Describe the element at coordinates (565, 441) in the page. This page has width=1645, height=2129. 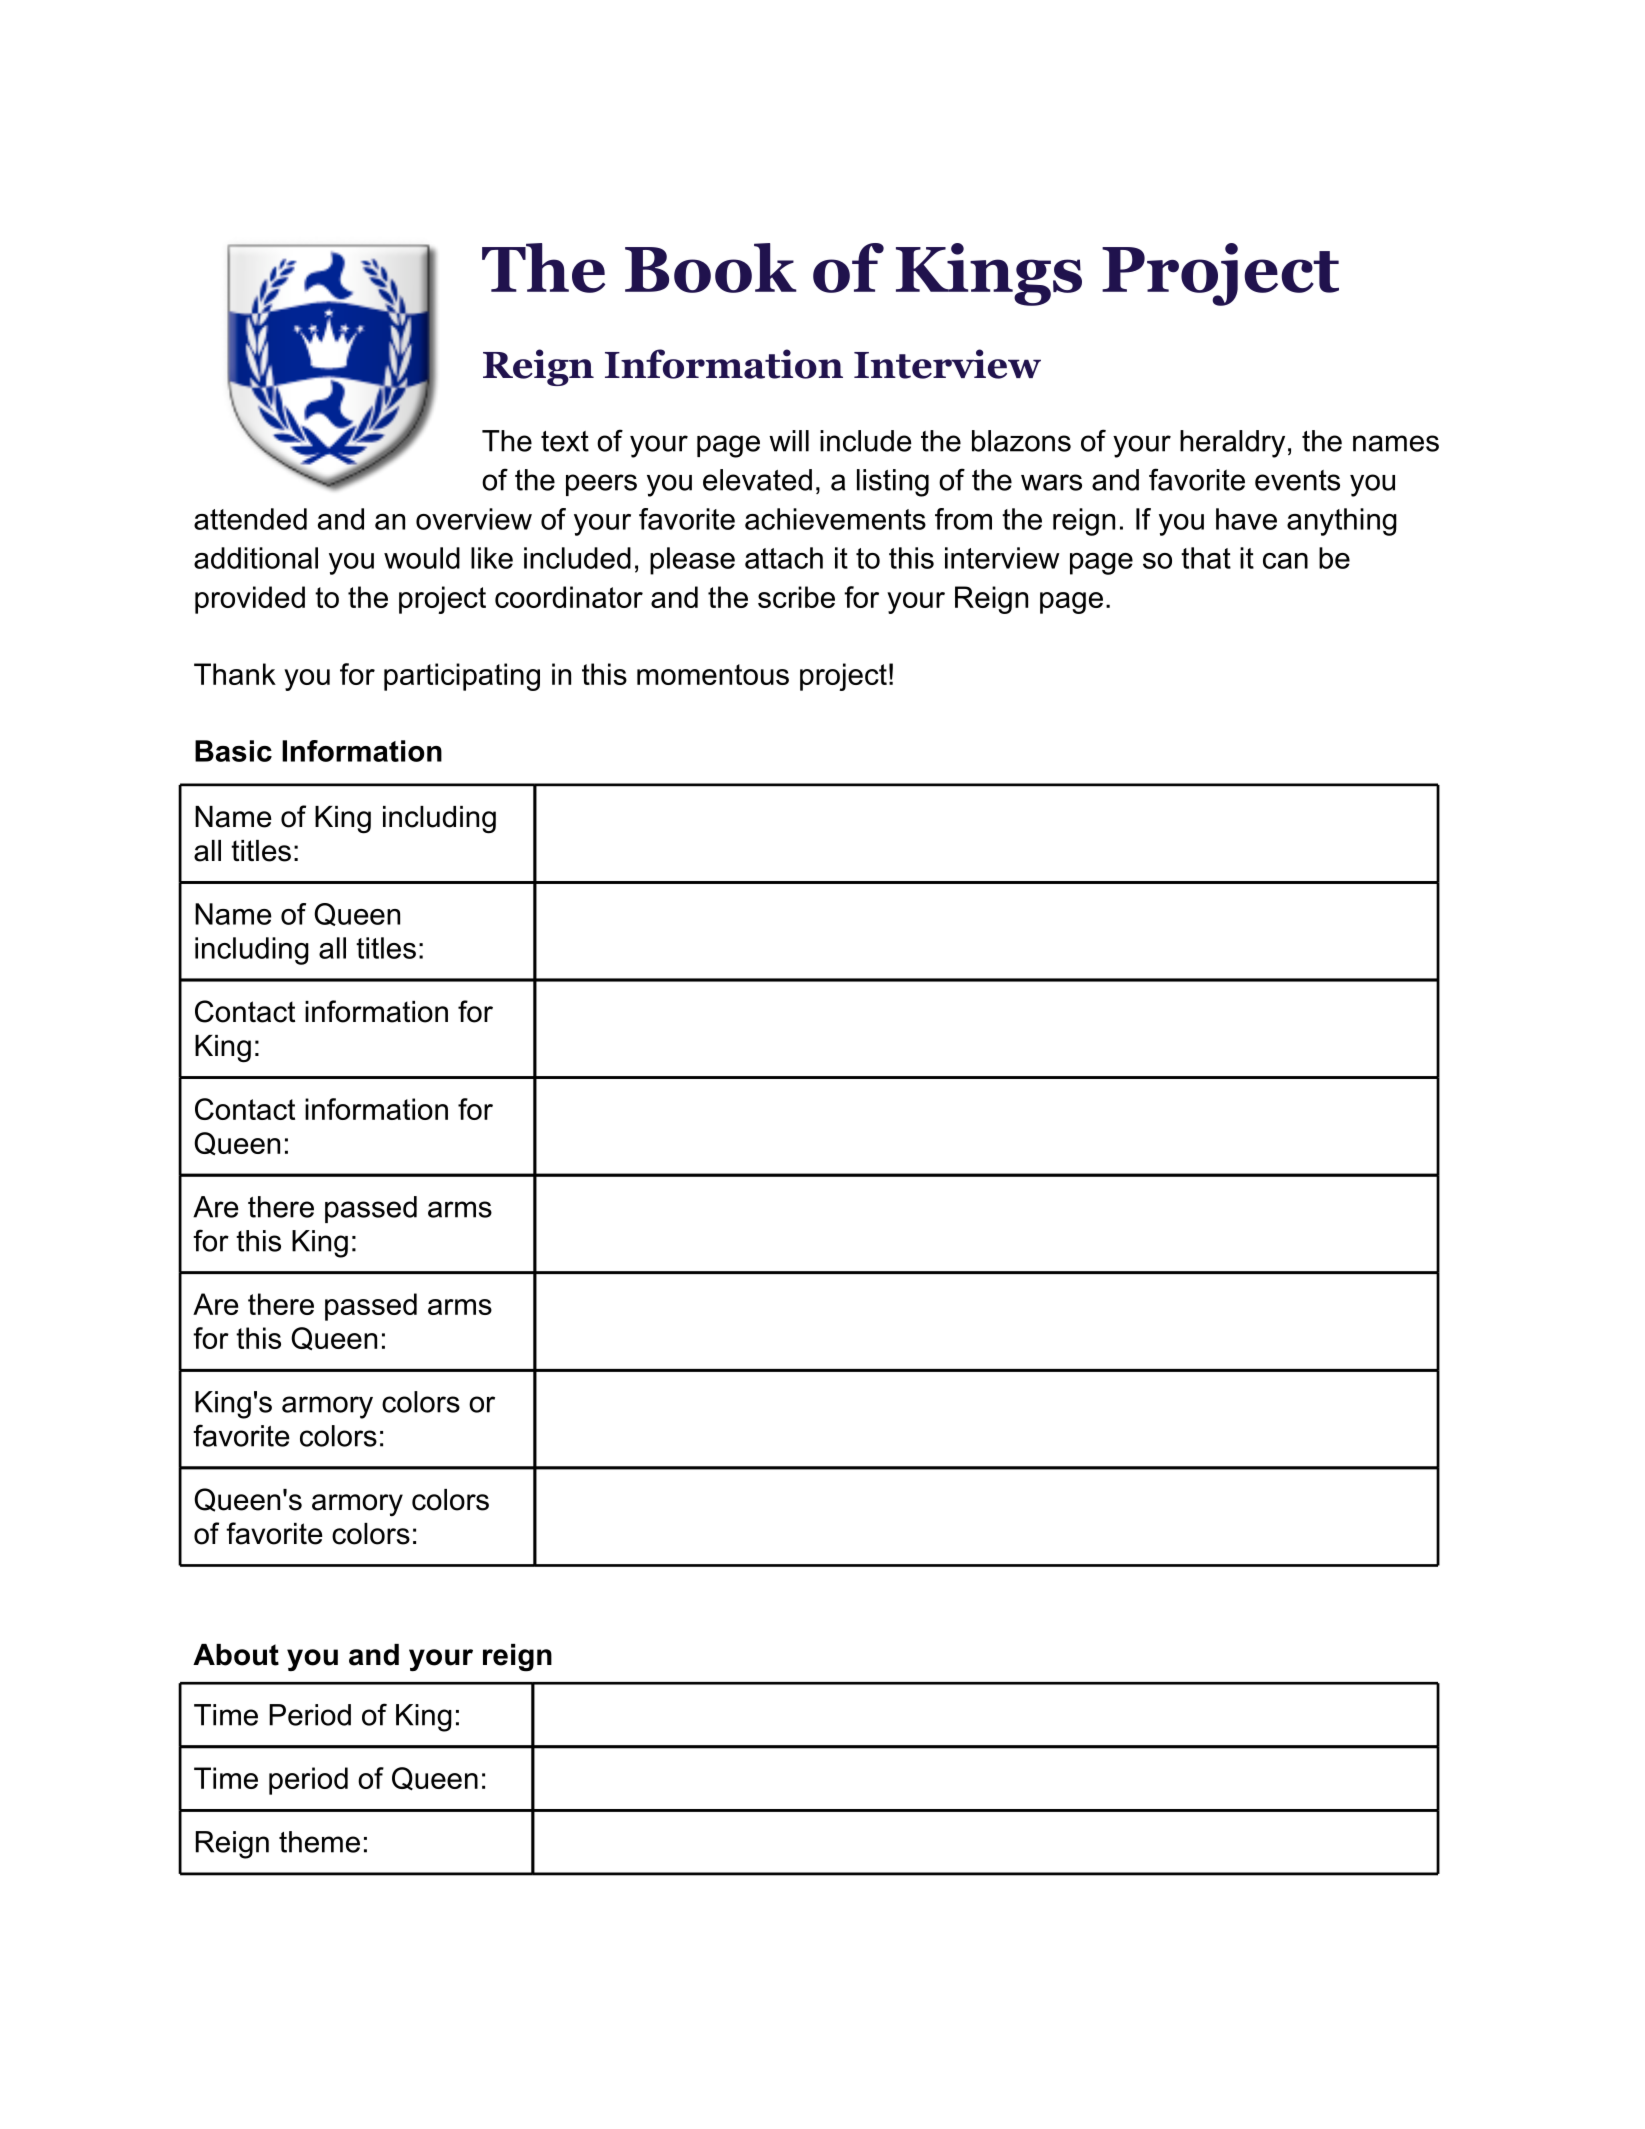
I see `text` at that location.
